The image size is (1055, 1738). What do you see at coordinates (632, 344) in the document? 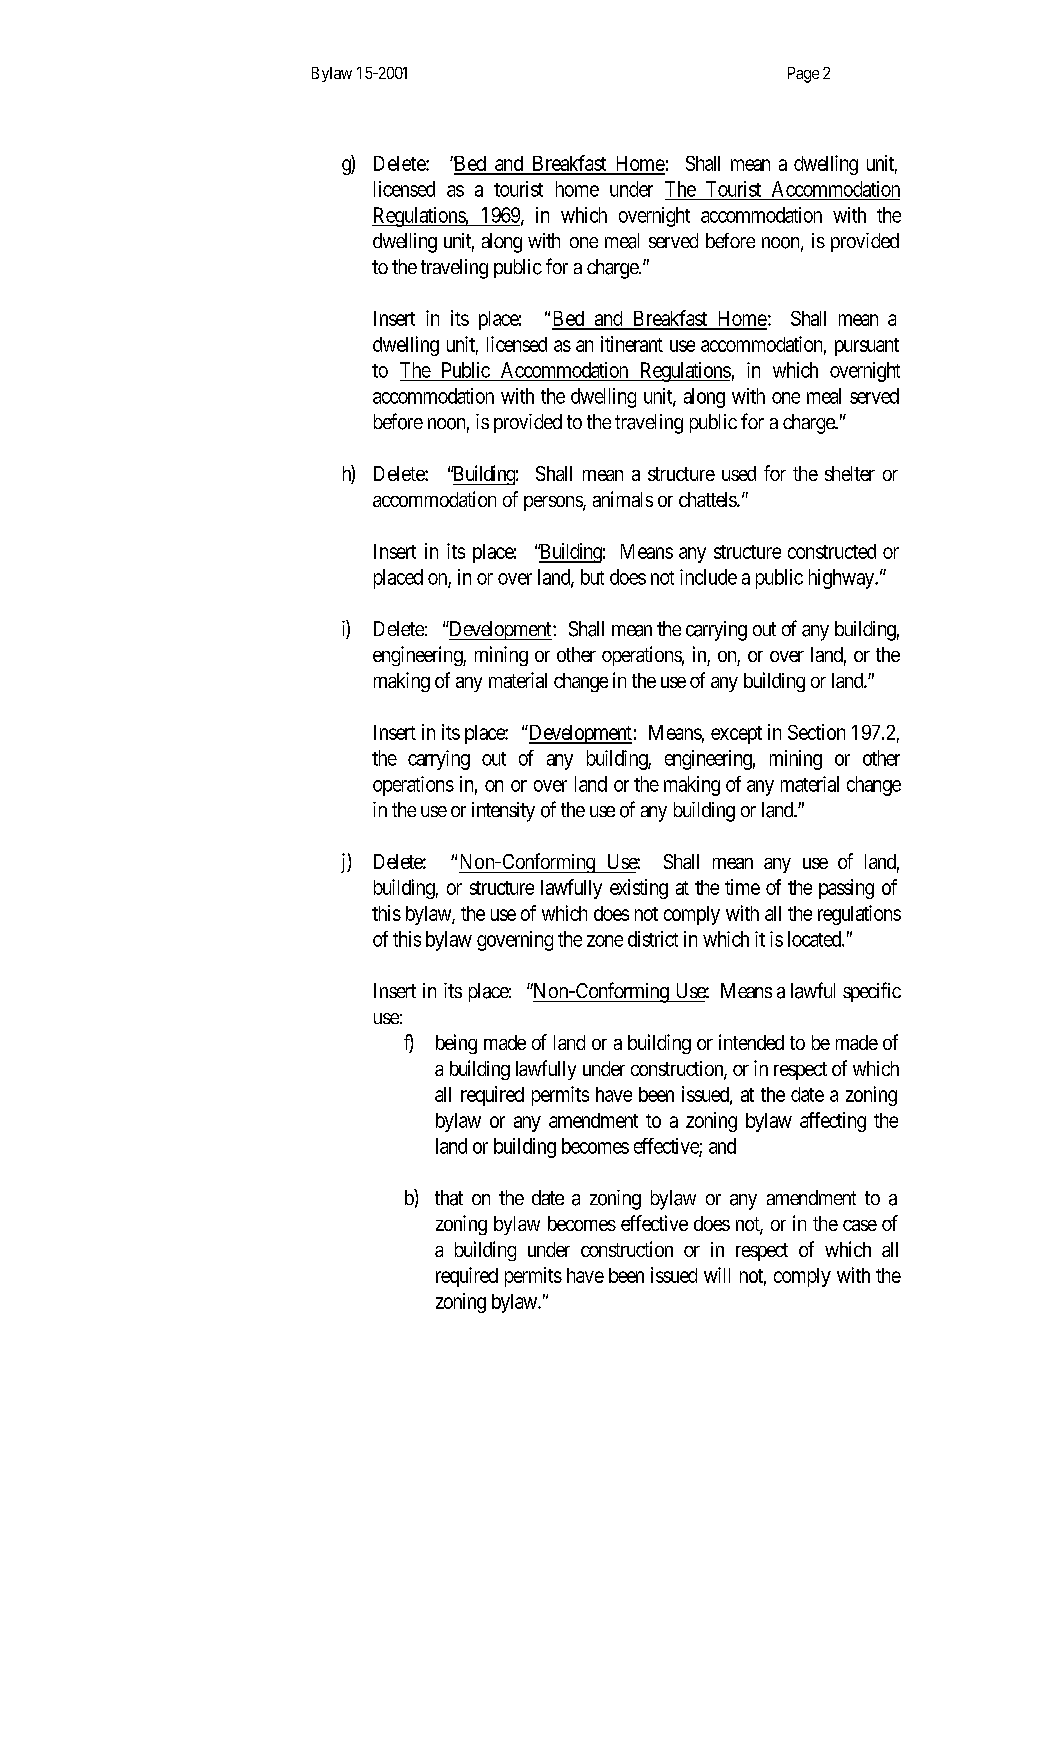
I see `itinerant` at bounding box center [632, 344].
